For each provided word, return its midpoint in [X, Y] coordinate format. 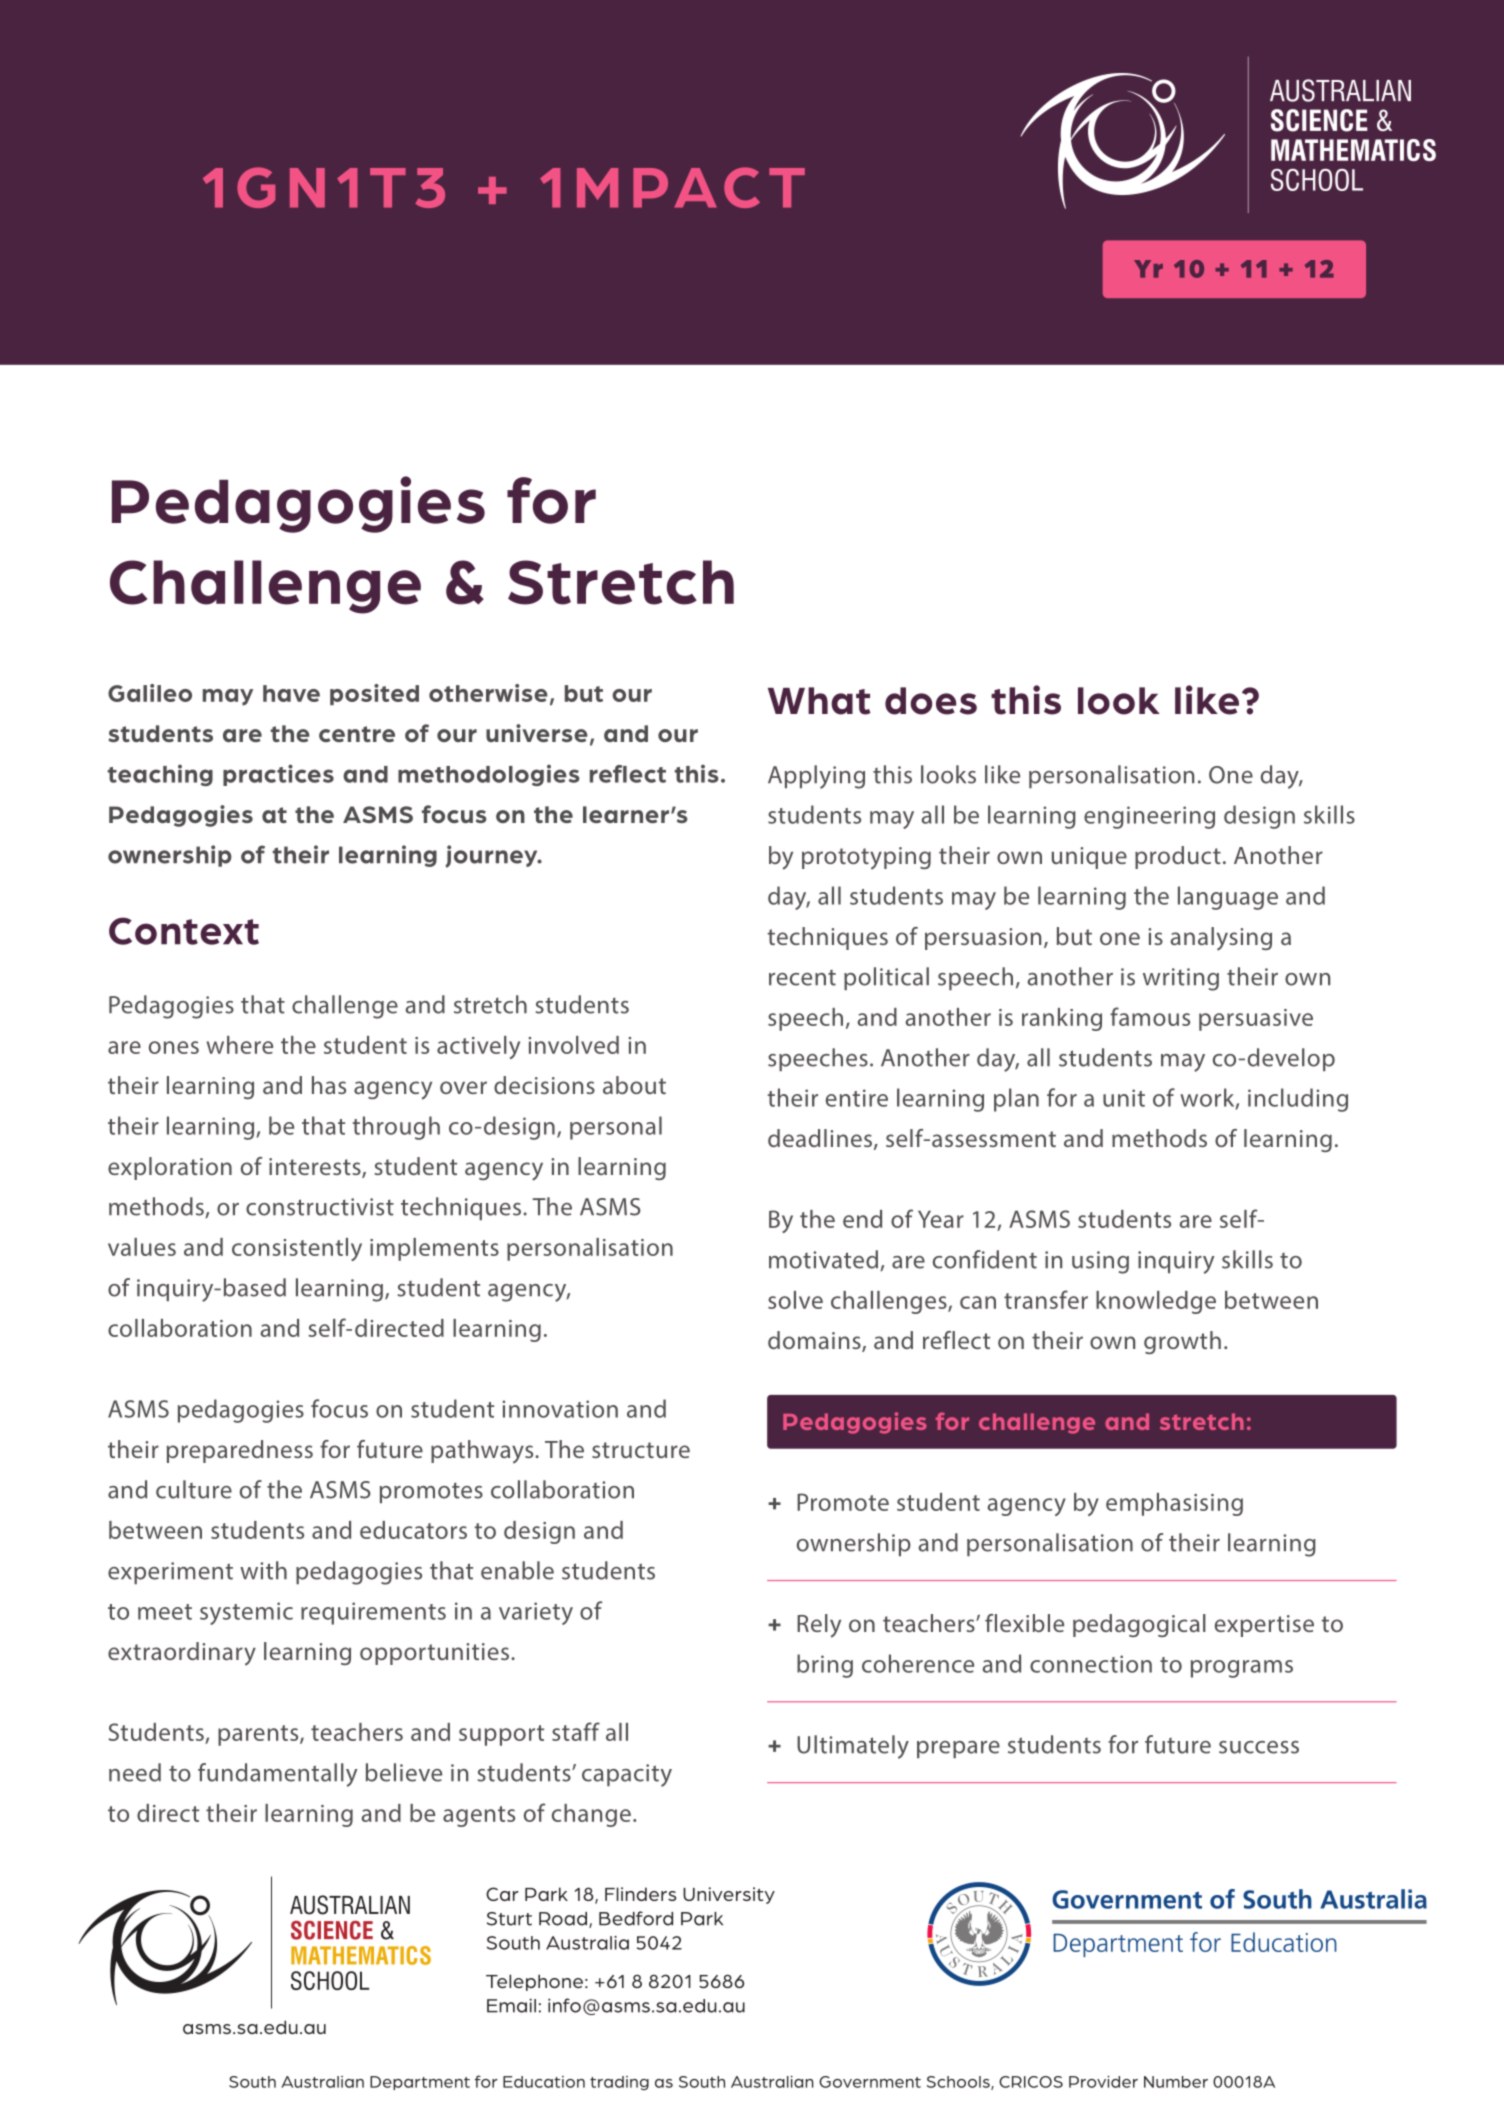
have [291, 693]
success [1259, 1747]
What [819, 701]
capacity [627, 1775]
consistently [297, 1249]
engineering [1149, 817]
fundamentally [278, 1775]
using [1100, 1262]
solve [795, 1300]
